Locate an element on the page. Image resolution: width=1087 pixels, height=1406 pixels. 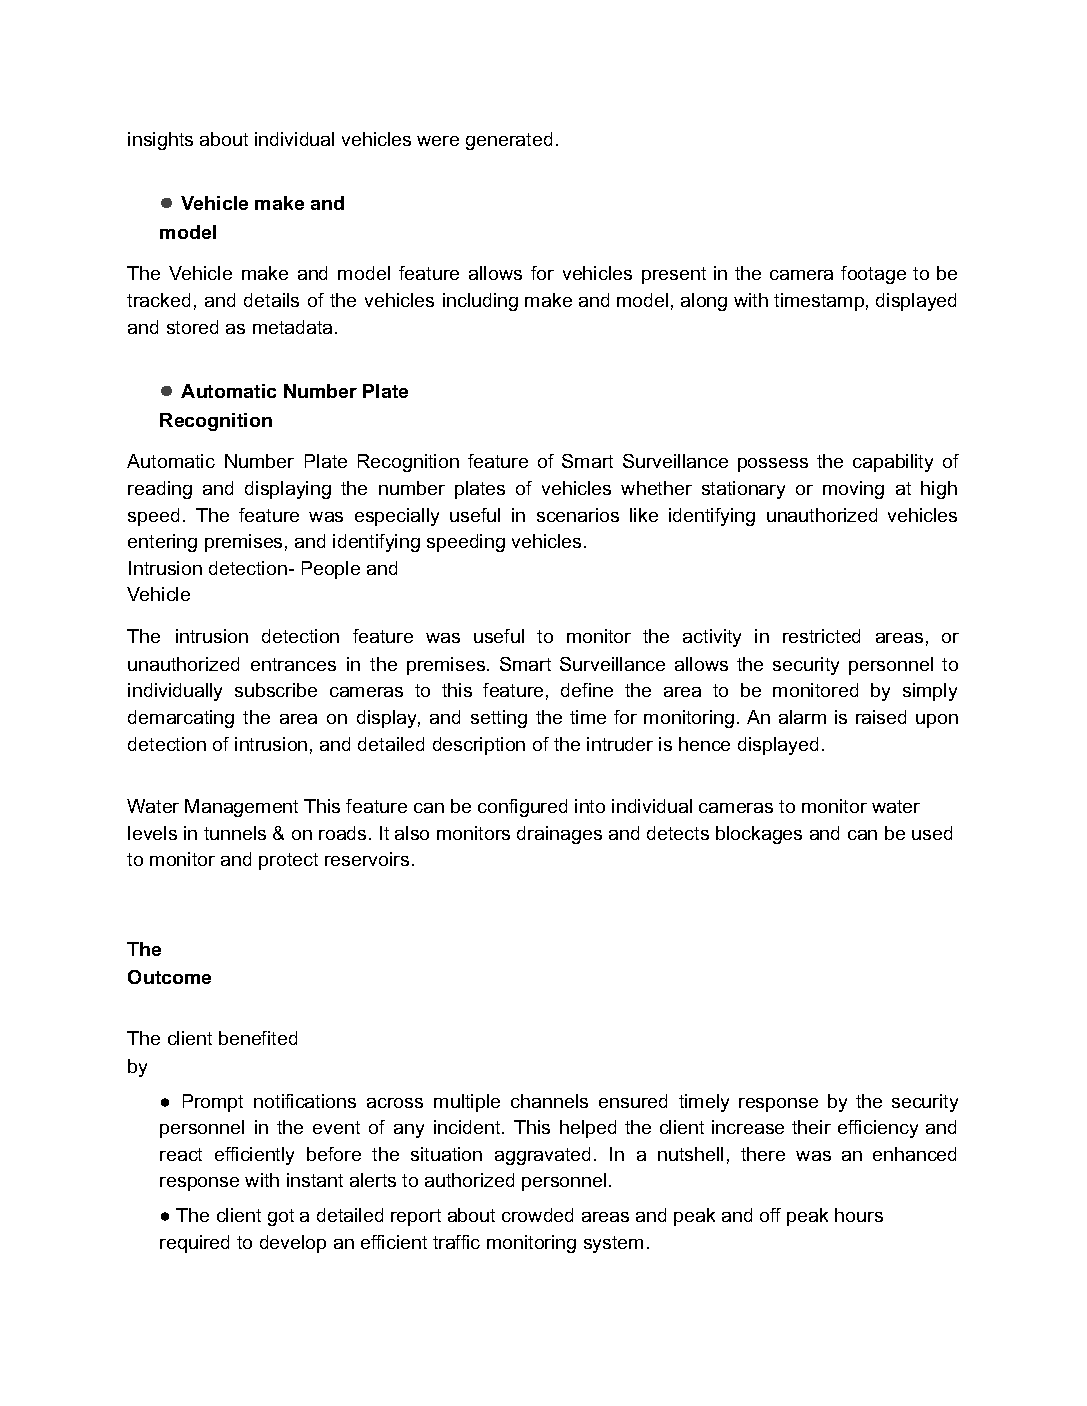
got is located at coordinates (281, 1217).
